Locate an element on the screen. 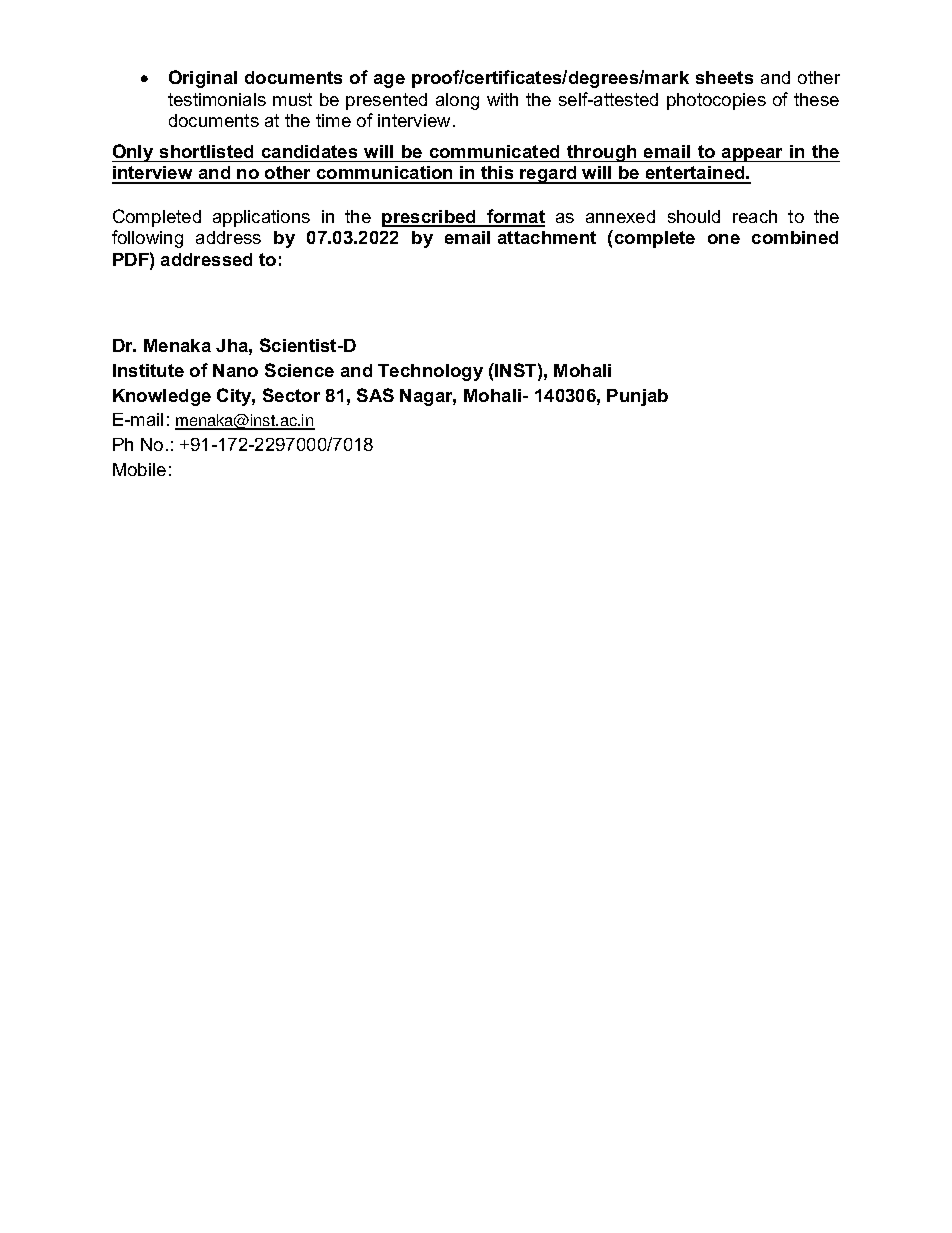 The image size is (952, 1233). Mobile is located at coordinates (139, 469).
